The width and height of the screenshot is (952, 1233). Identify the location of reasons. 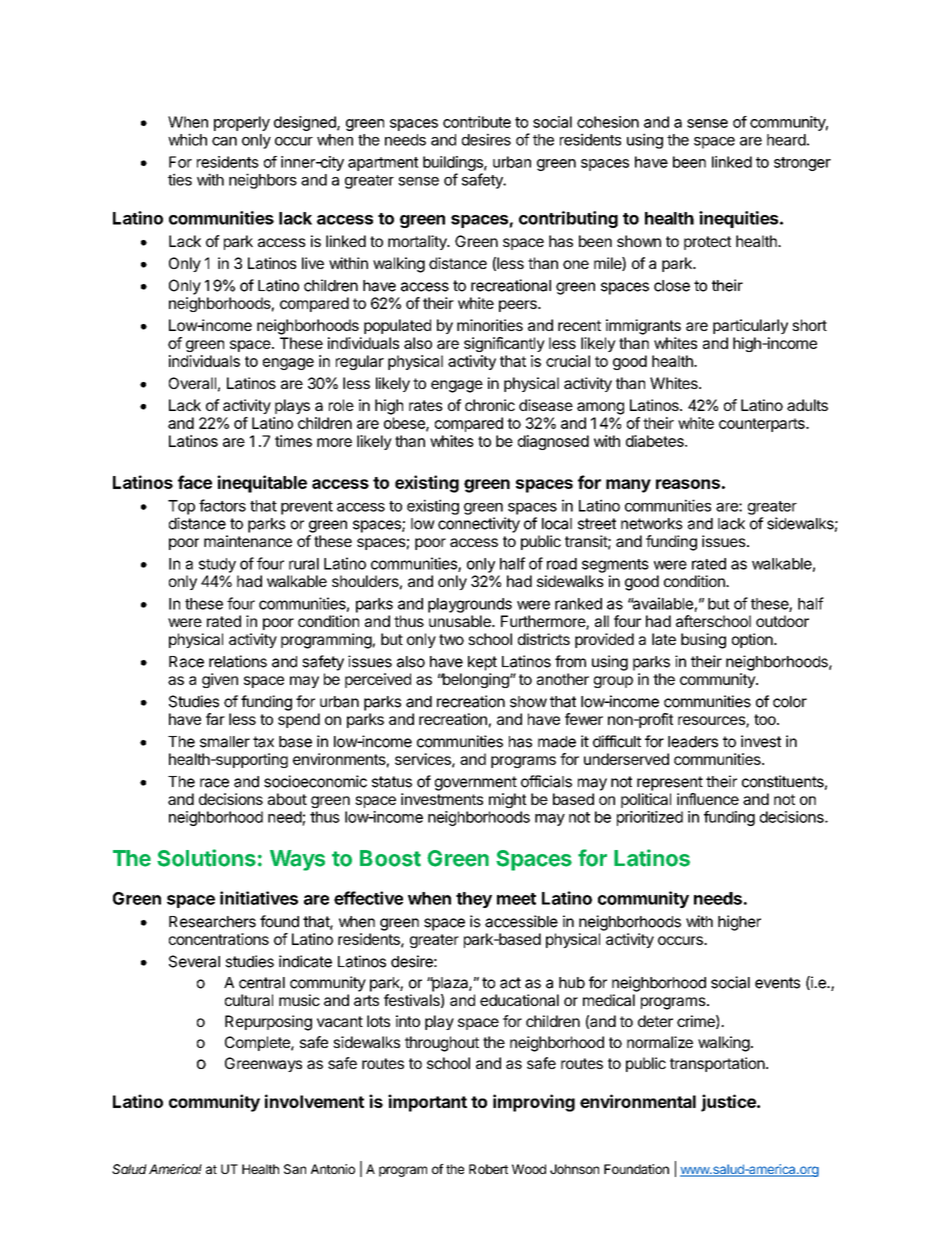
(688, 484).
